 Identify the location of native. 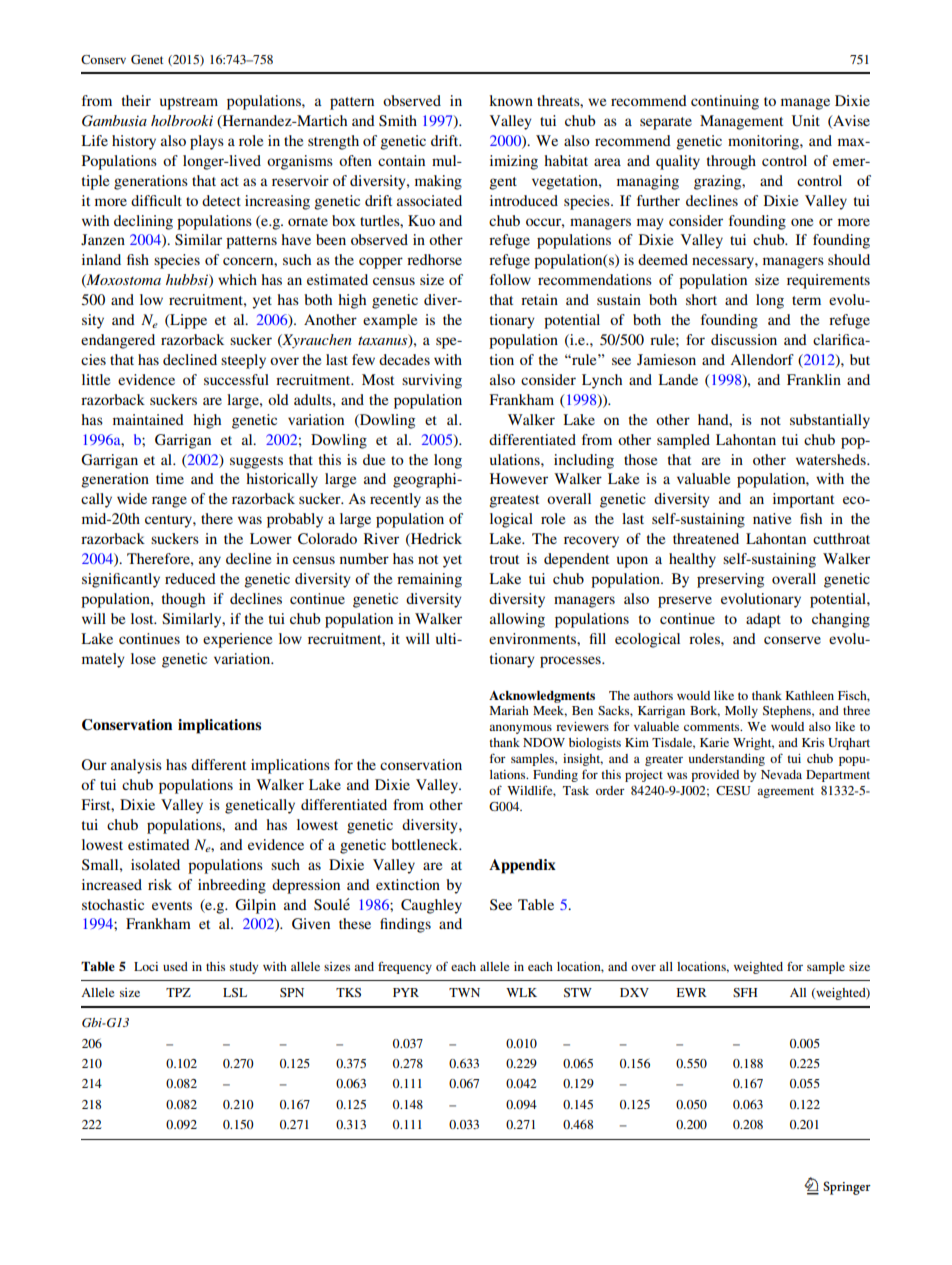
(772, 518).
